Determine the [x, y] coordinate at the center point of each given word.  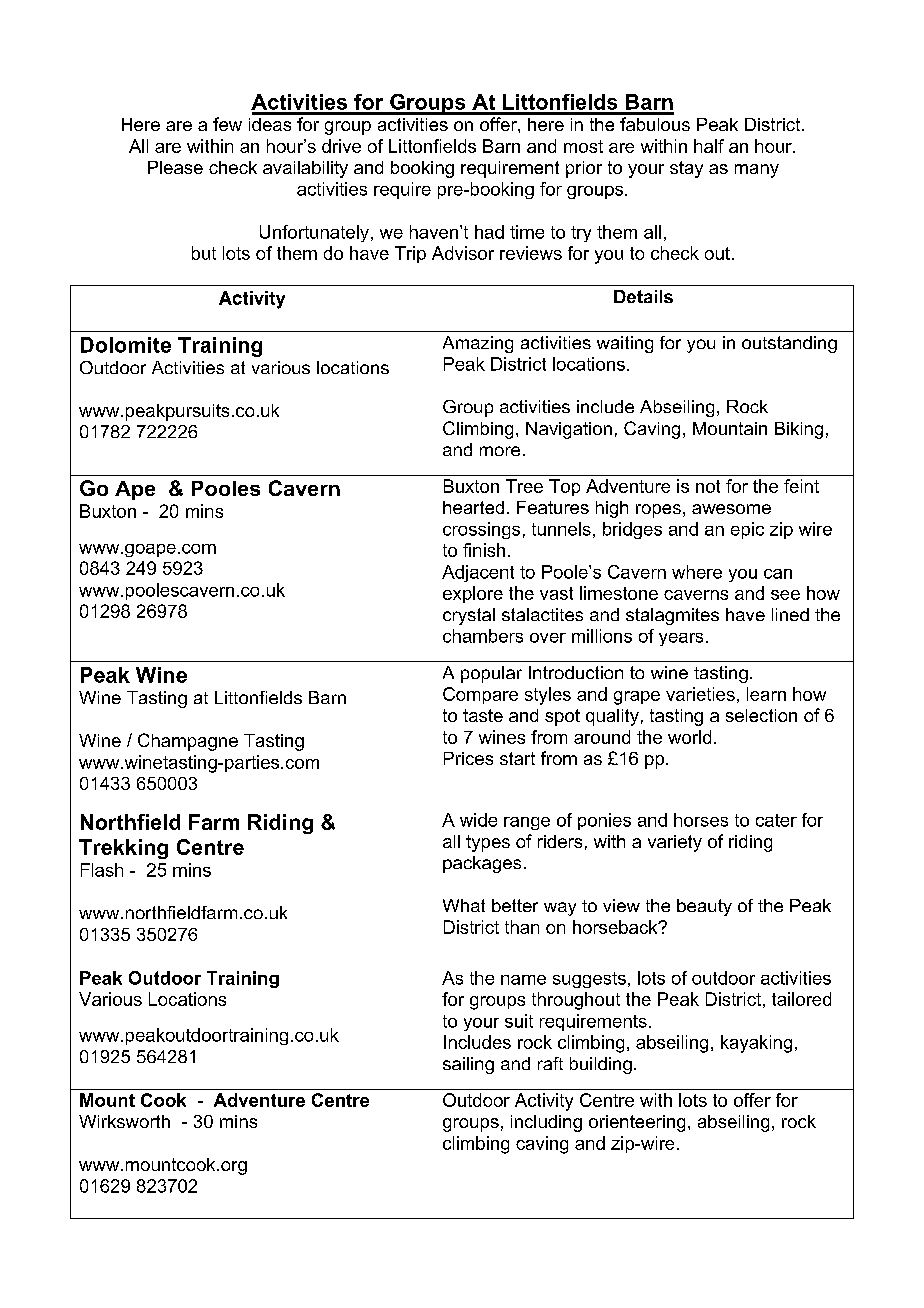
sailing [468, 1065]
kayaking [756, 1044]
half [709, 146]
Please [175, 167]
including [546, 1123]
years [681, 639]
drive [341, 146]
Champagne [188, 742]
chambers [483, 636]
